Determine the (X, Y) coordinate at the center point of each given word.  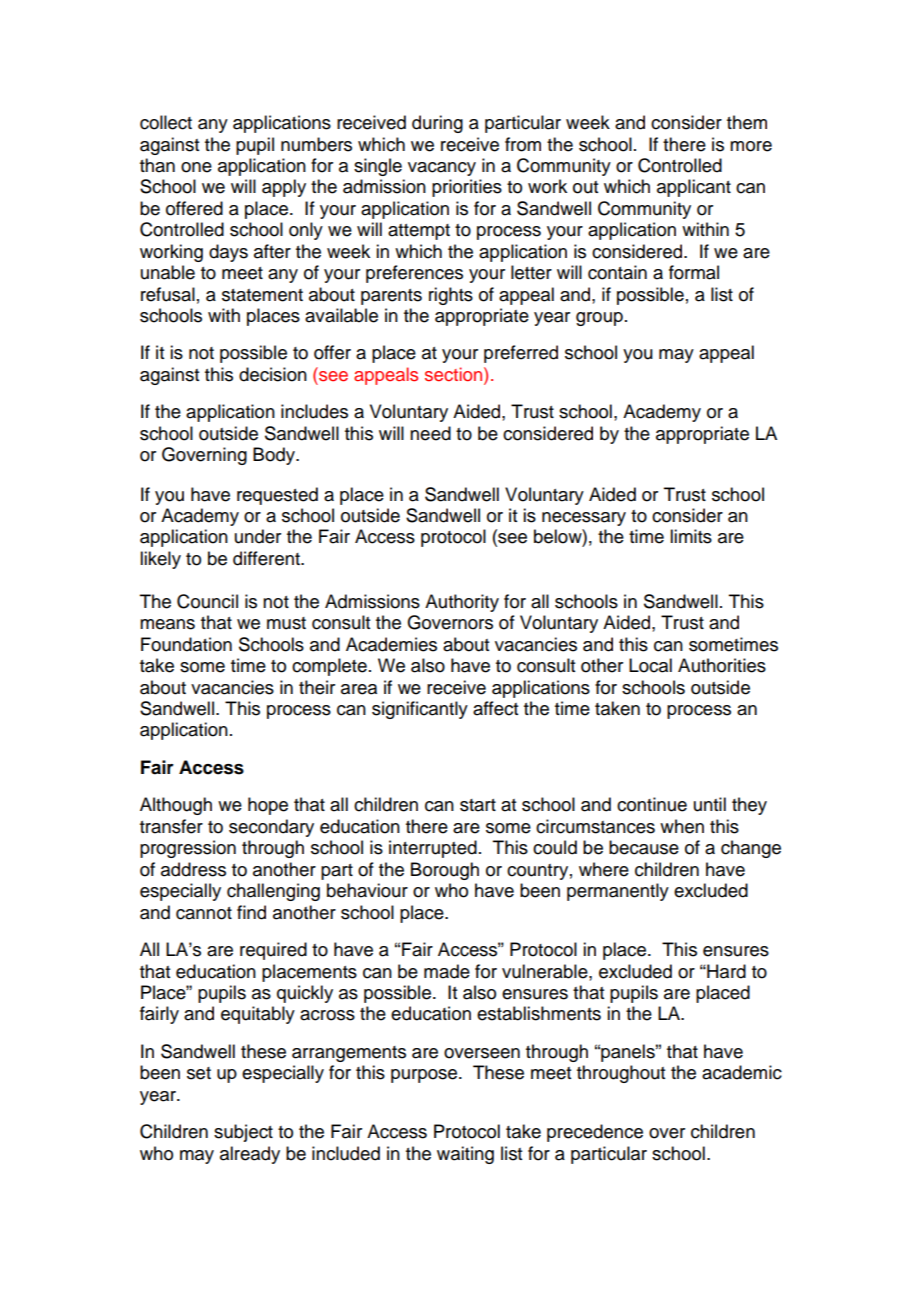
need (430, 433)
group (599, 319)
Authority (462, 603)
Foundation (186, 644)
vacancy (442, 169)
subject (243, 1133)
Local (650, 665)
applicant (694, 188)
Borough (445, 871)
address (193, 869)
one (196, 167)
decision (273, 374)
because (644, 847)
